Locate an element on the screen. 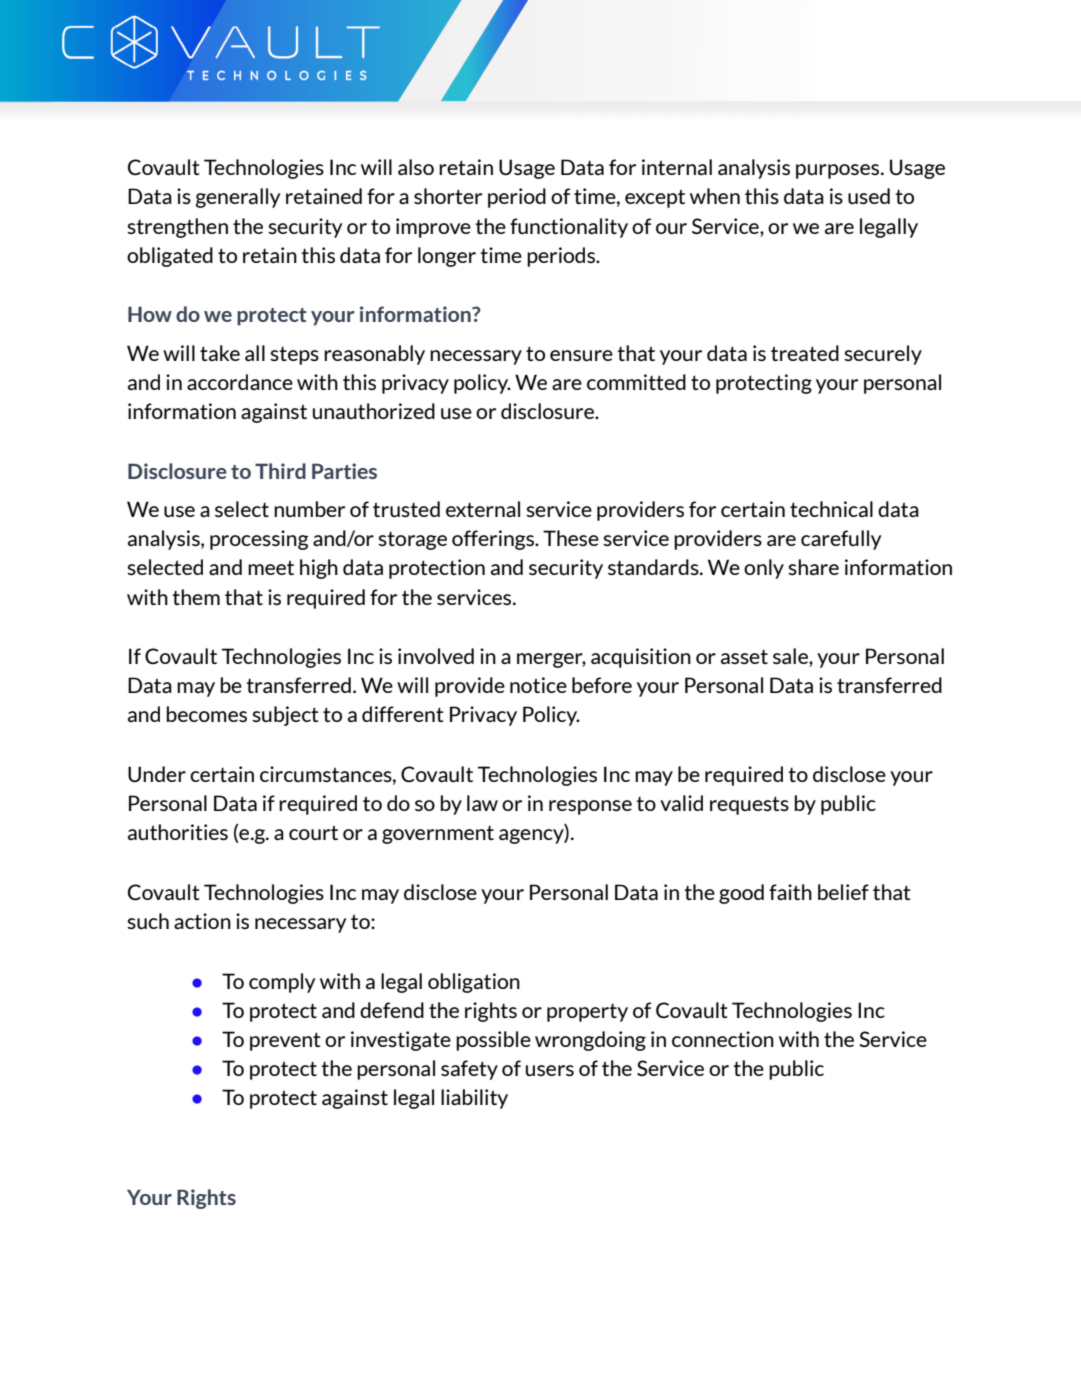  generally is located at coordinates (237, 198).
